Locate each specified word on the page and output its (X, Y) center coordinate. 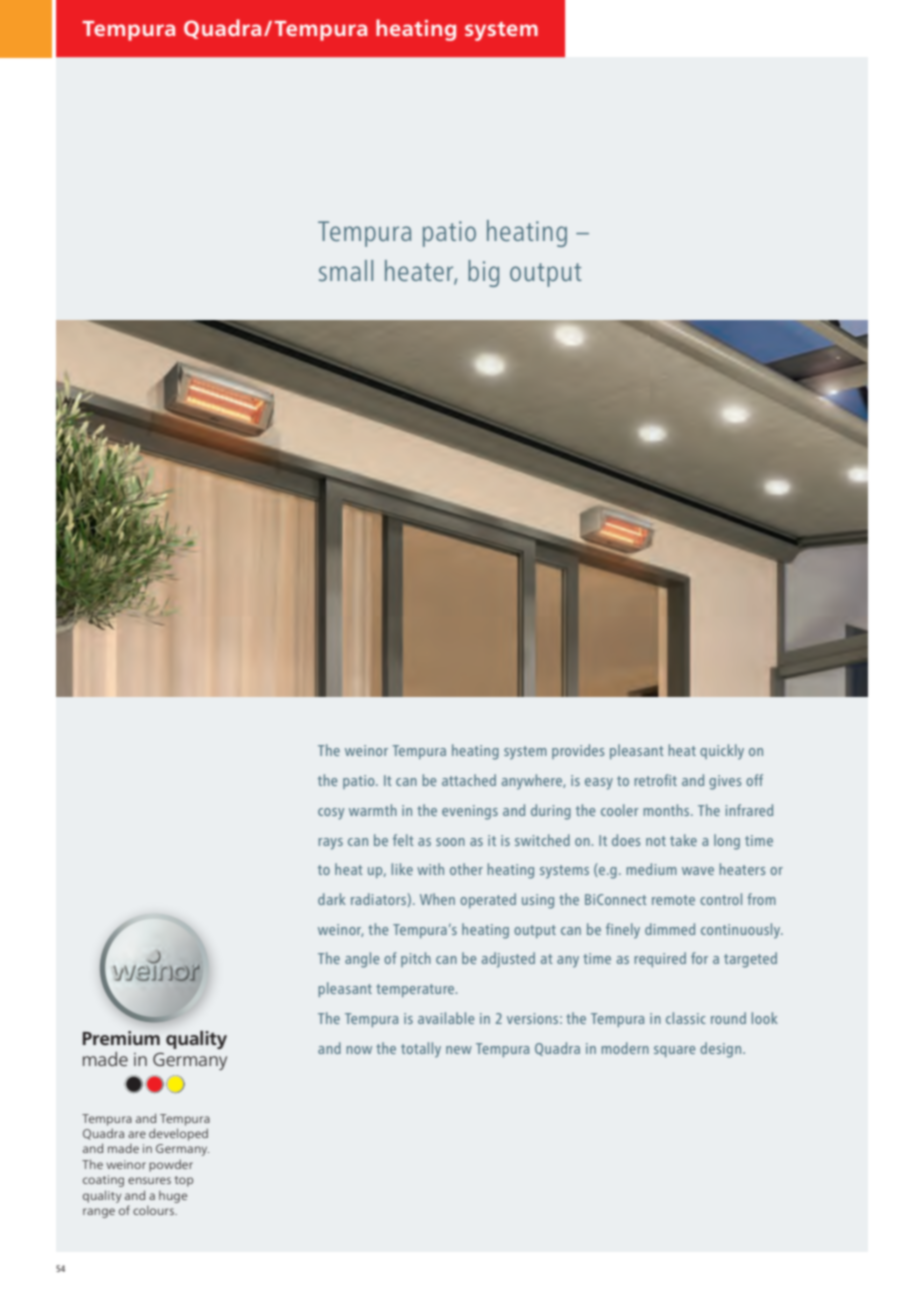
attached (469, 780)
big (483, 273)
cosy (331, 814)
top (184, 1181)
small (346, 270)
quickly (722, 752)
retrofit (656, 780)
